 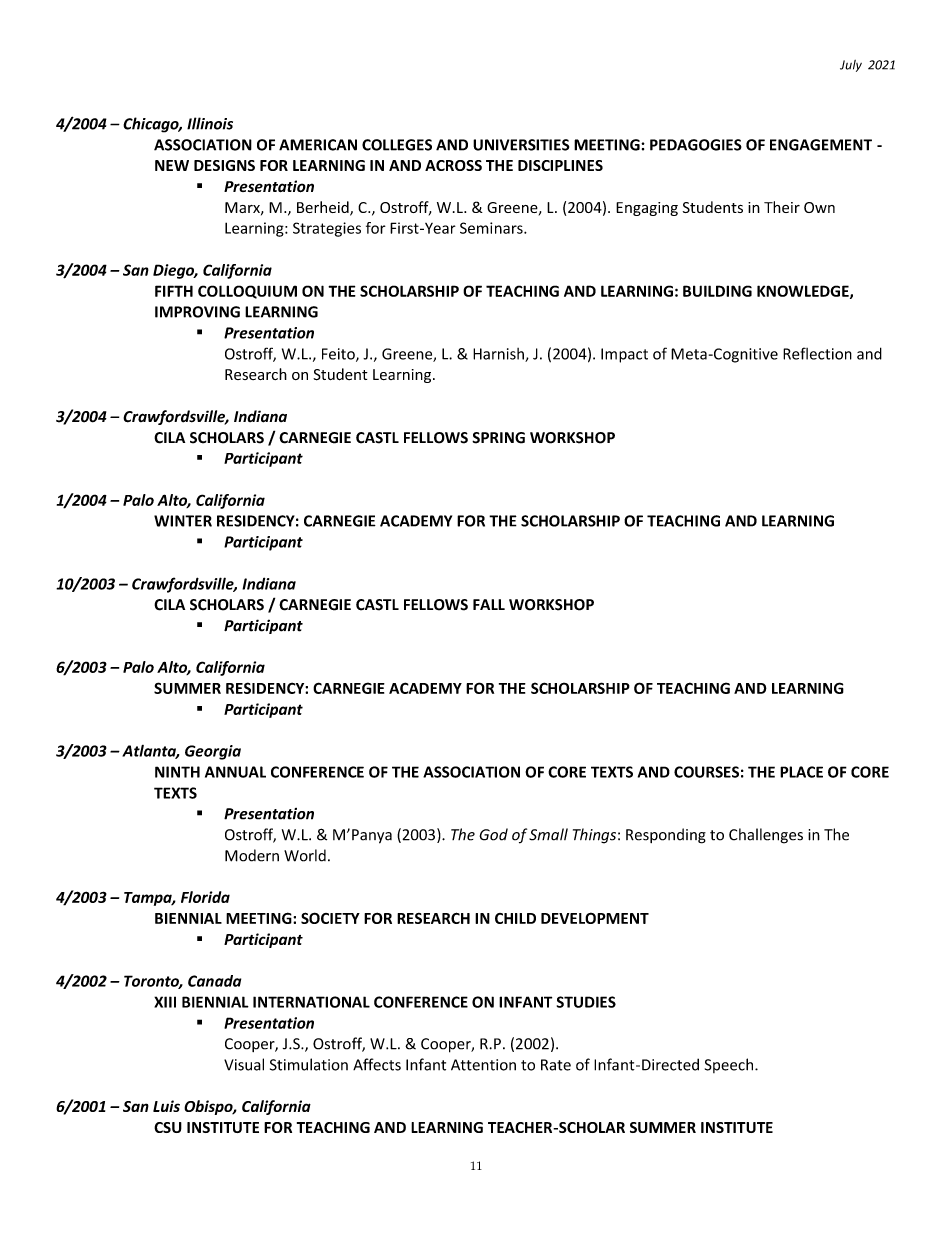 What do you see at coordinates (183, 521) in the image?
I see `WINTER` at bounding box center [183, 521].
